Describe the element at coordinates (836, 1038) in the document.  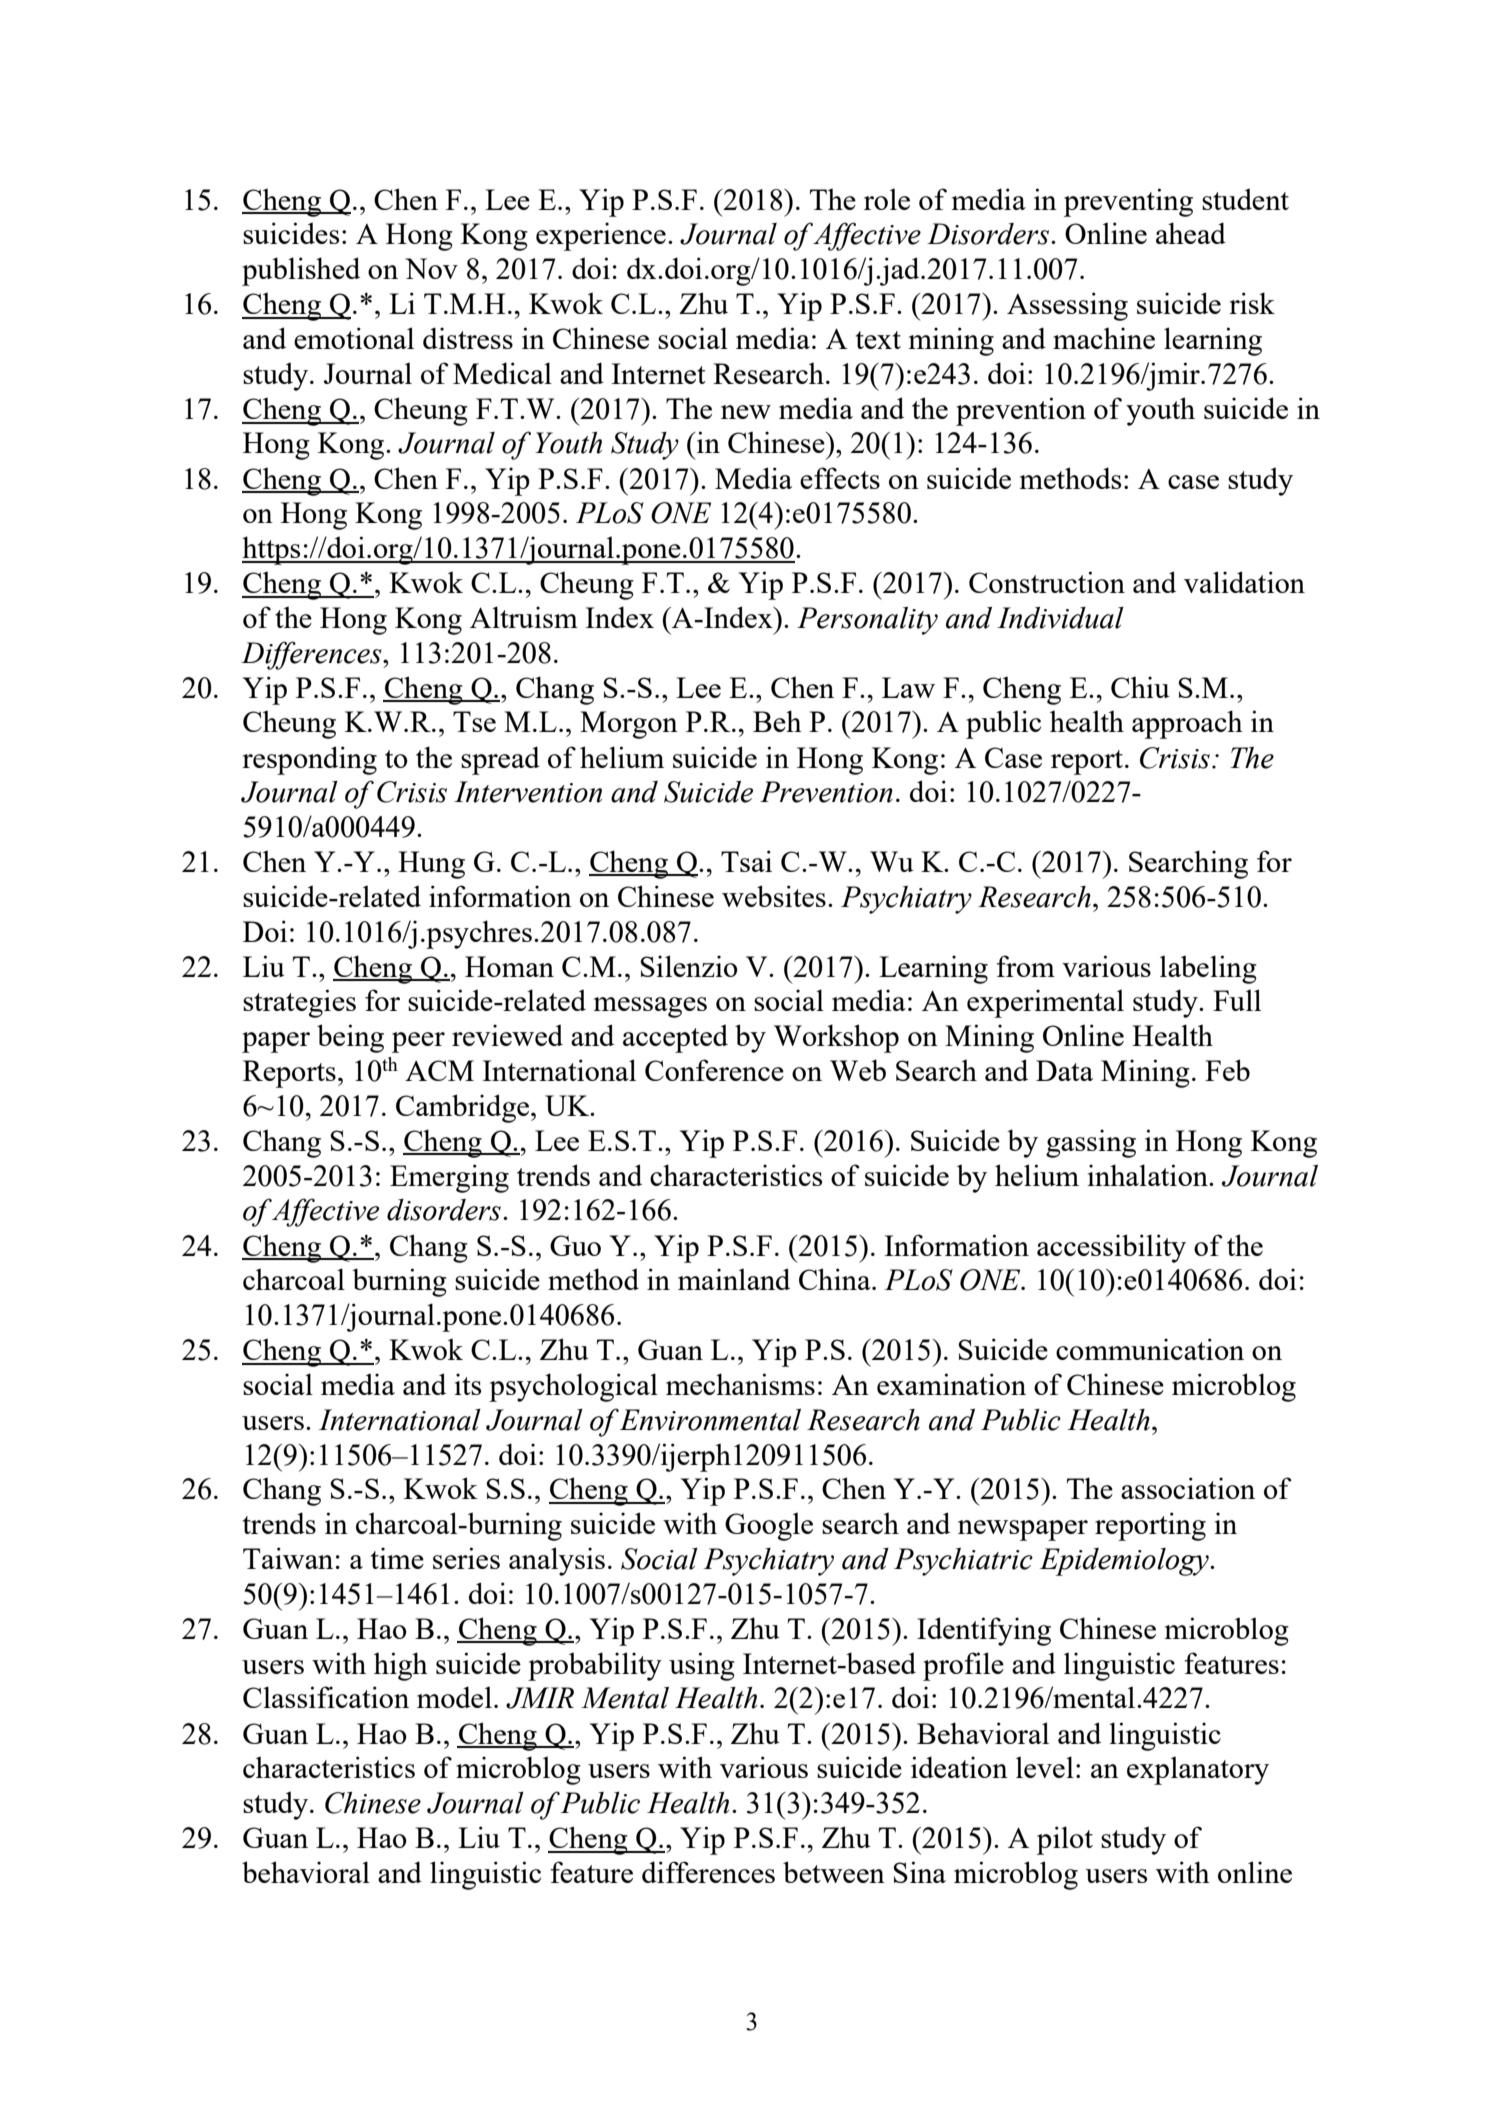
I see `Workshop` at that location.
